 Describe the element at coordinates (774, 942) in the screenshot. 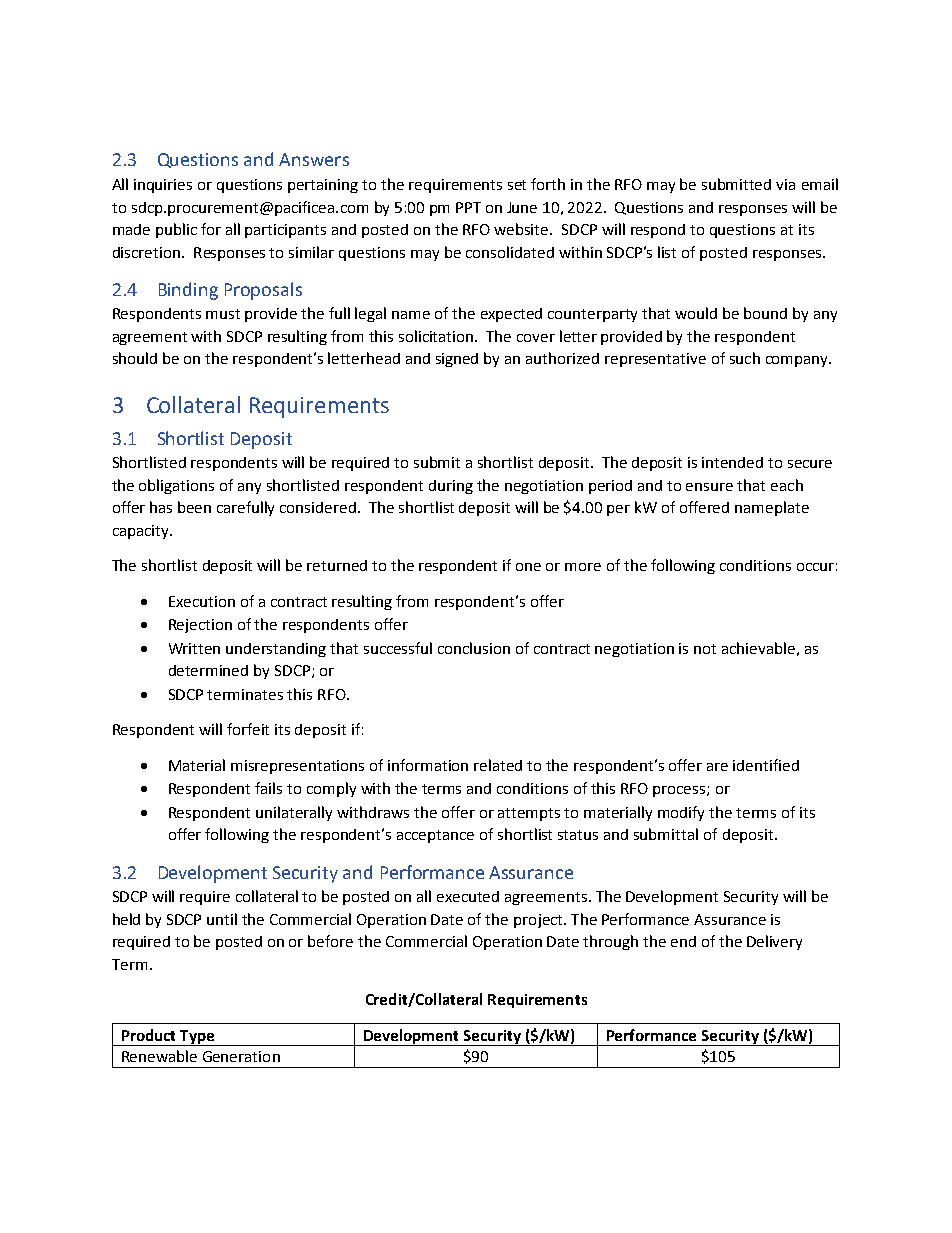

I see `Delivery` at that location.
